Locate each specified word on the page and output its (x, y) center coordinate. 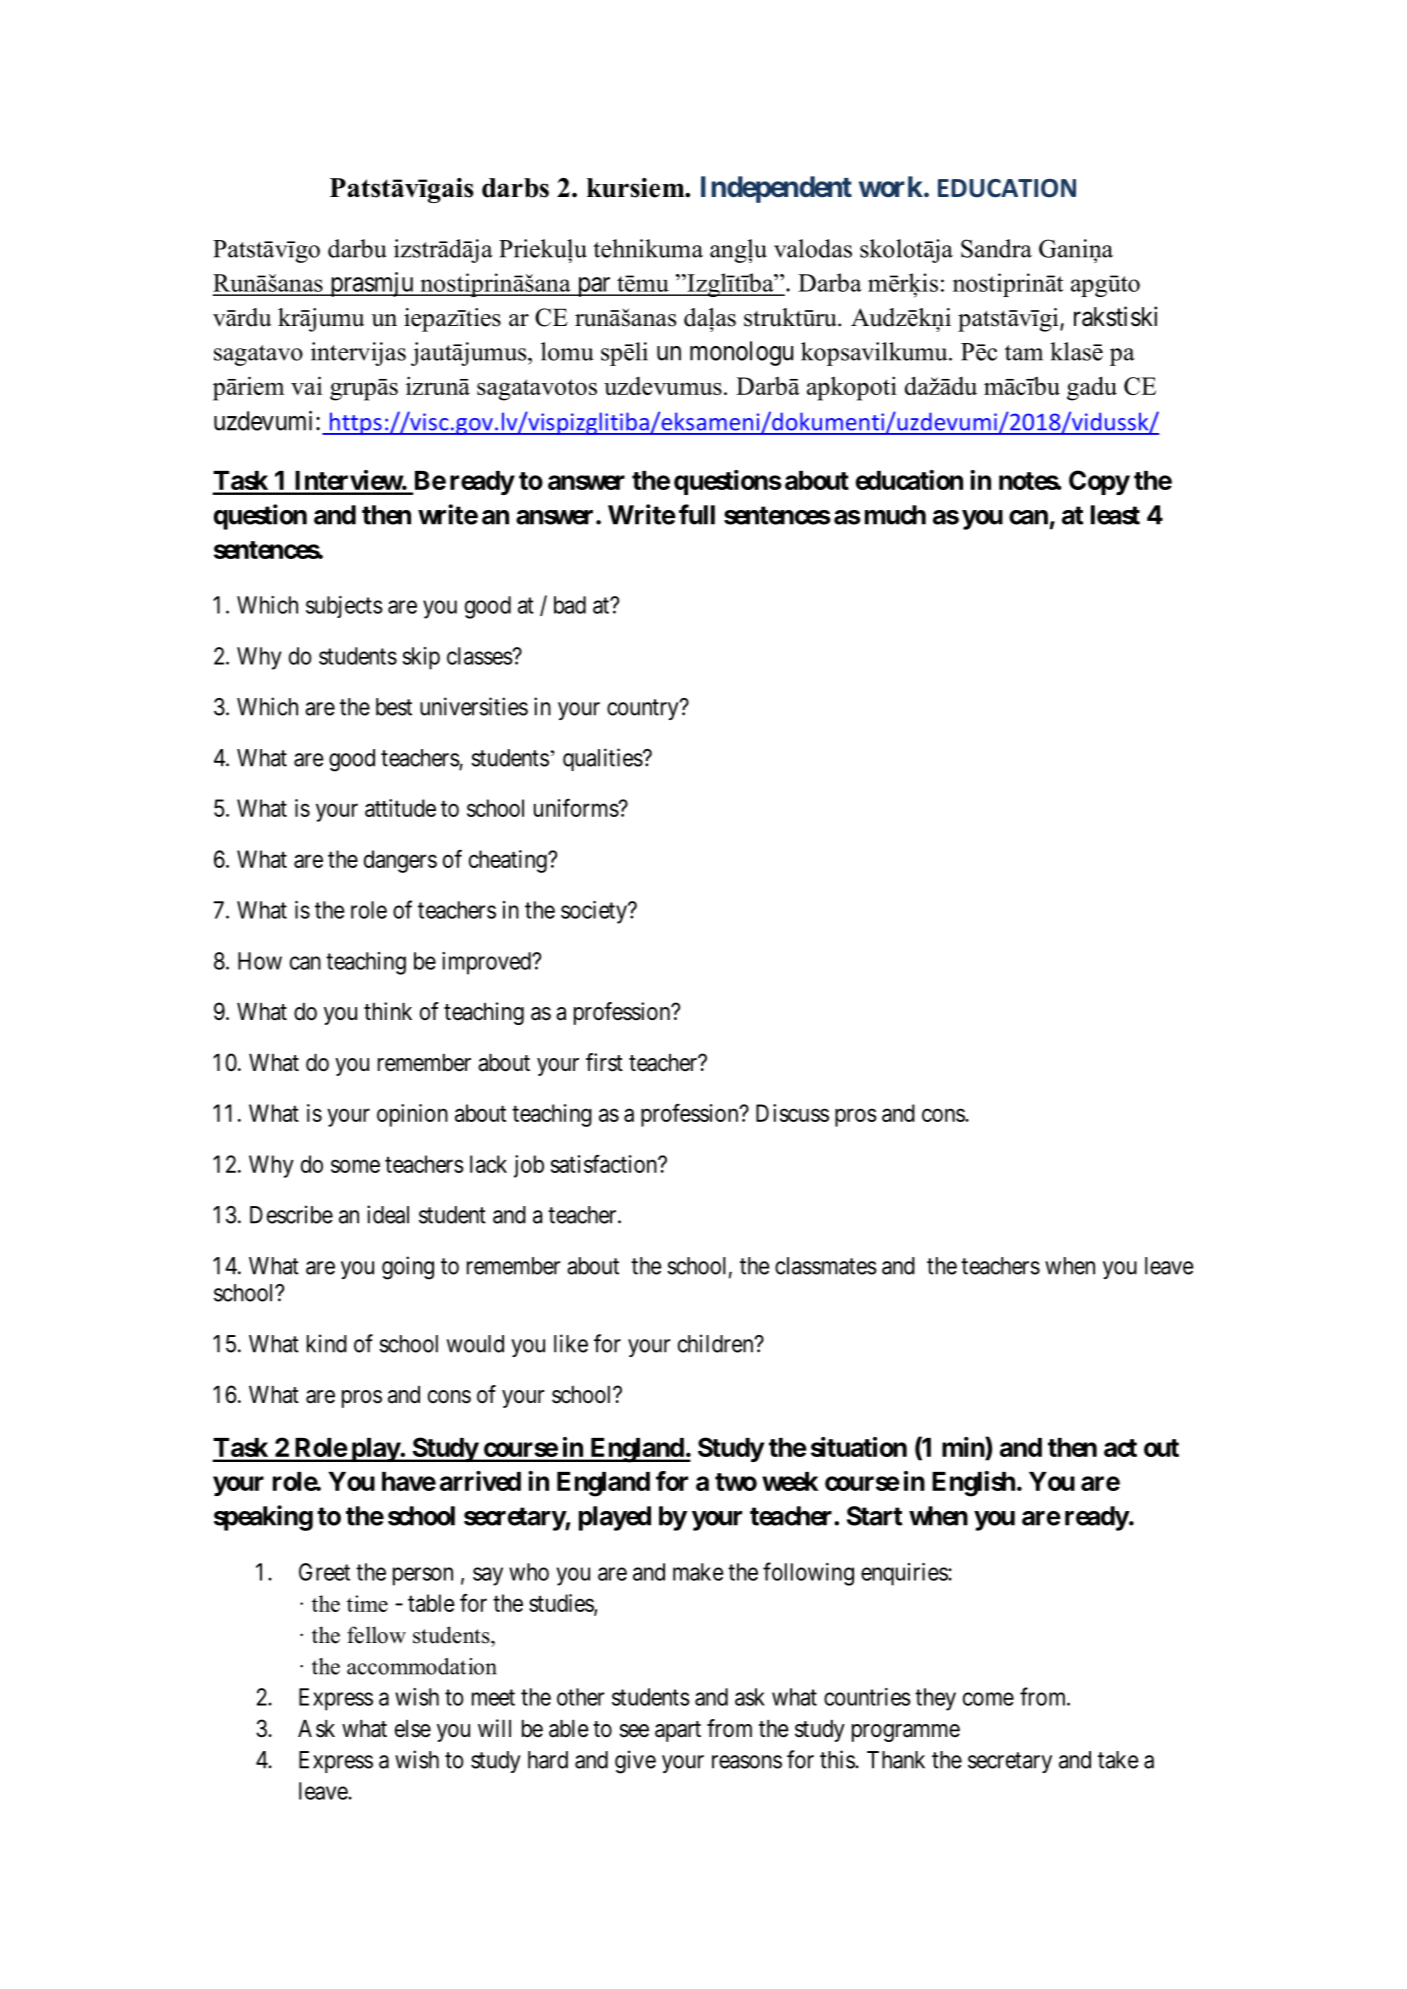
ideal (388, 1214)
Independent (776, 189)
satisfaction (605, 1163)
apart (678, 1731)
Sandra (996, 248)
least (1115, 515)
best (394, 707)
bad (570, 605)
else (413, 1729)
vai (306, 385)
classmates (826, 1266)
